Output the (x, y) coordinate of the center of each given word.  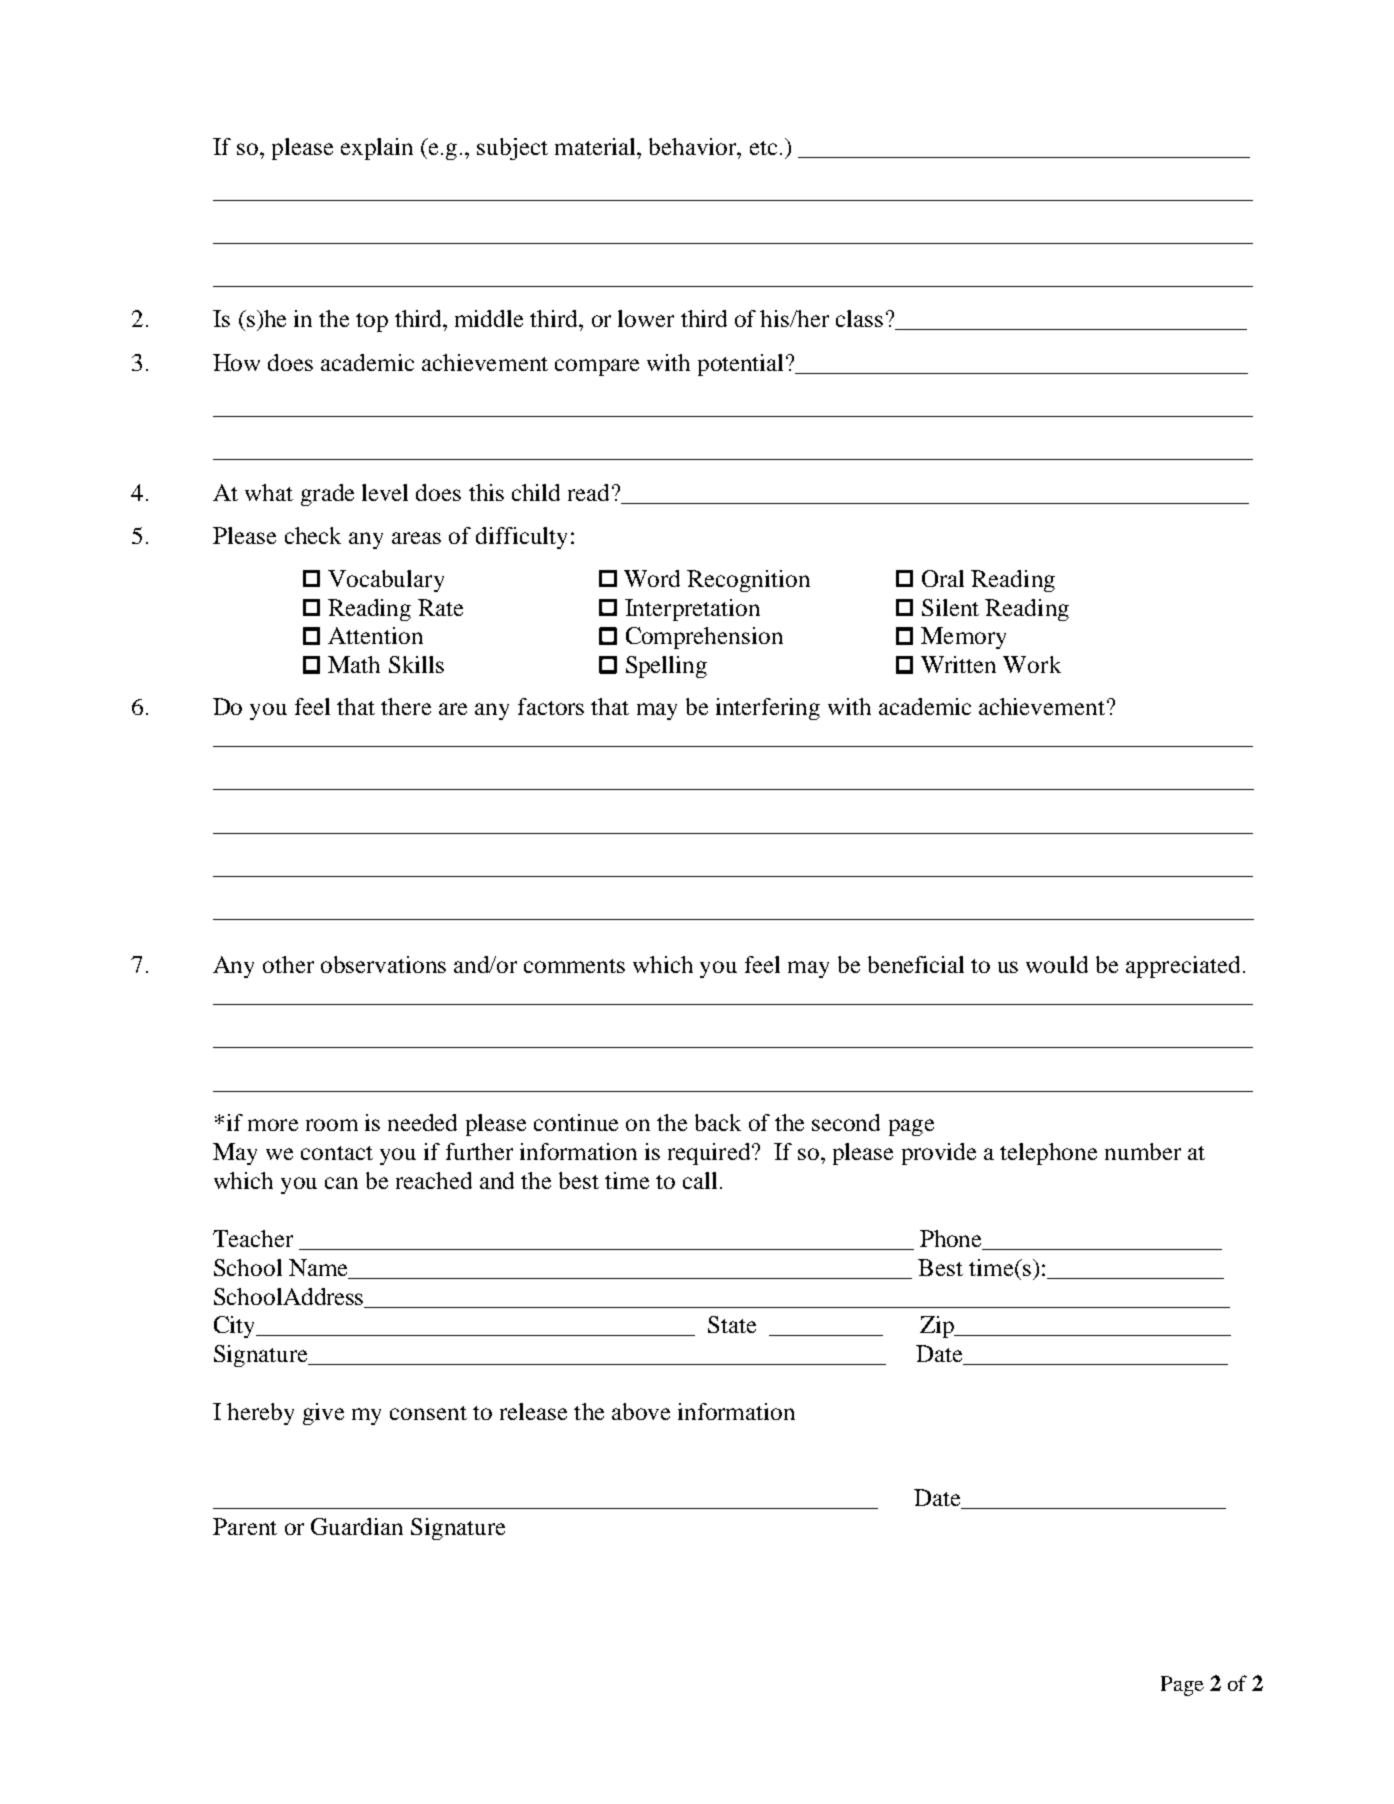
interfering (768, 709)
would (1057, 964)
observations (383, 964)
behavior (694, 146)
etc (763, 148)
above (641, 1411)
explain (377, 149)
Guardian (357, 1526)
